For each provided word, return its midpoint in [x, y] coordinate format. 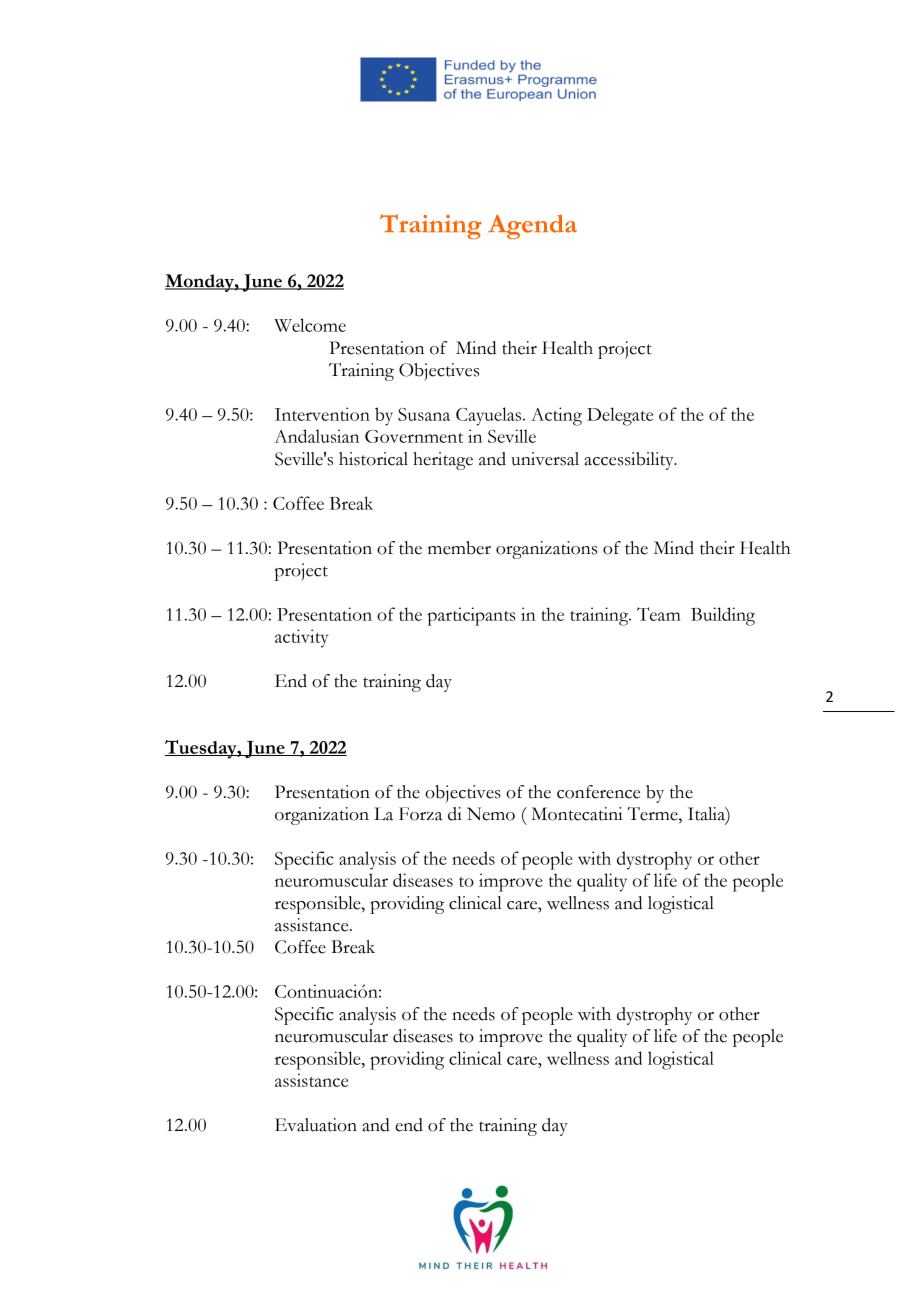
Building [723, 616]
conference [598, 792]
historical [373, 459]
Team [659, 614]
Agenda [532, 227]
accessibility [630, 461]
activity [301, 638]
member [459, 548]
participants [471, 616]
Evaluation [316, 1125]
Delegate [620, 416]
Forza [420, 814]
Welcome [310, 325]
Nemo [491, 814]
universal [545, 459]
